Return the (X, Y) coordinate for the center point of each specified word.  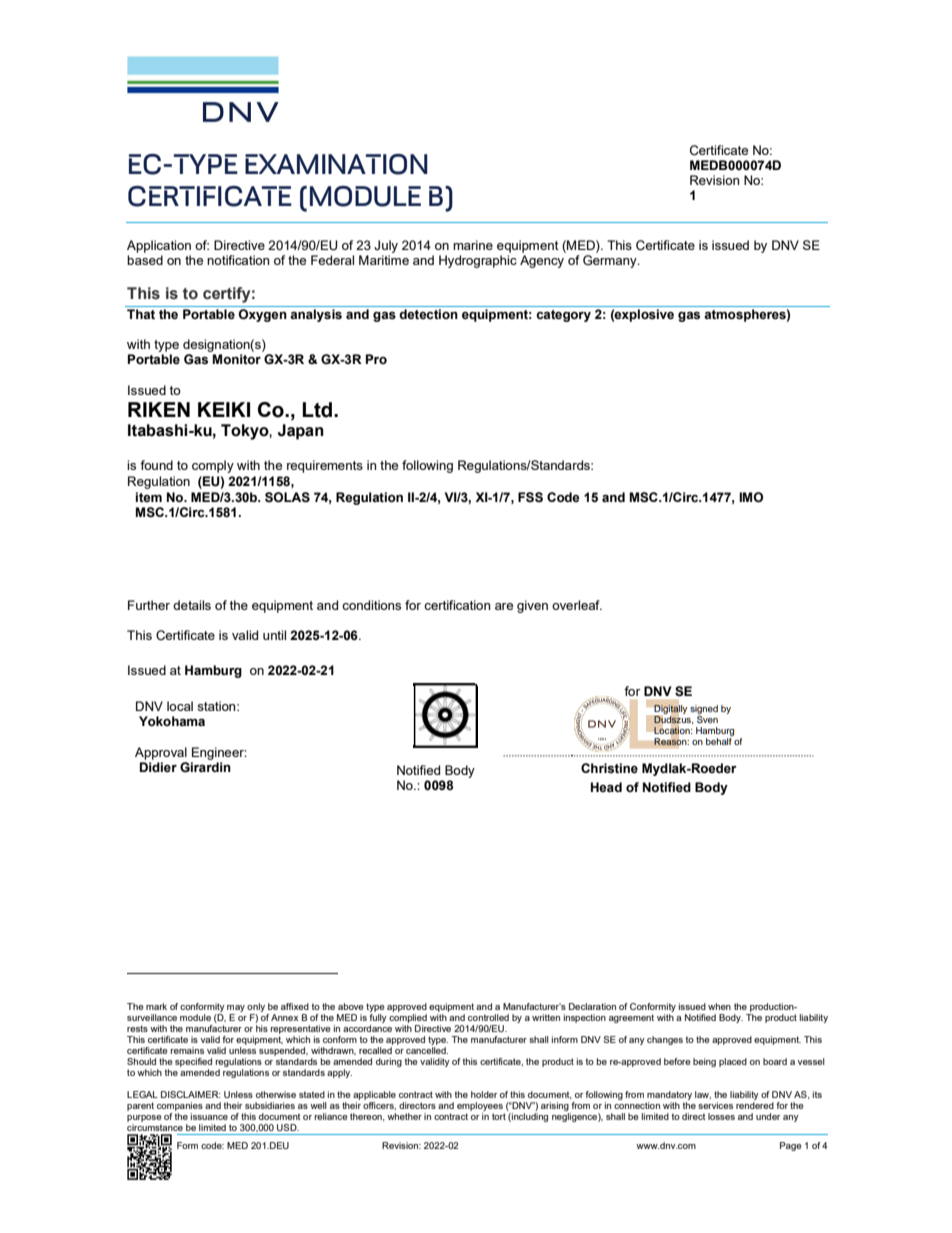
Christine (609, 768)
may (236, 1010)
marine (473, 245)
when (719, 1006)
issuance (209, 1116)
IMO (751, 497)
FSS (530, 497)
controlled (488, 1017)
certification (457, 605)
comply (213, 466)
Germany (611, 261)
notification (238, 260)
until (274, 635)
